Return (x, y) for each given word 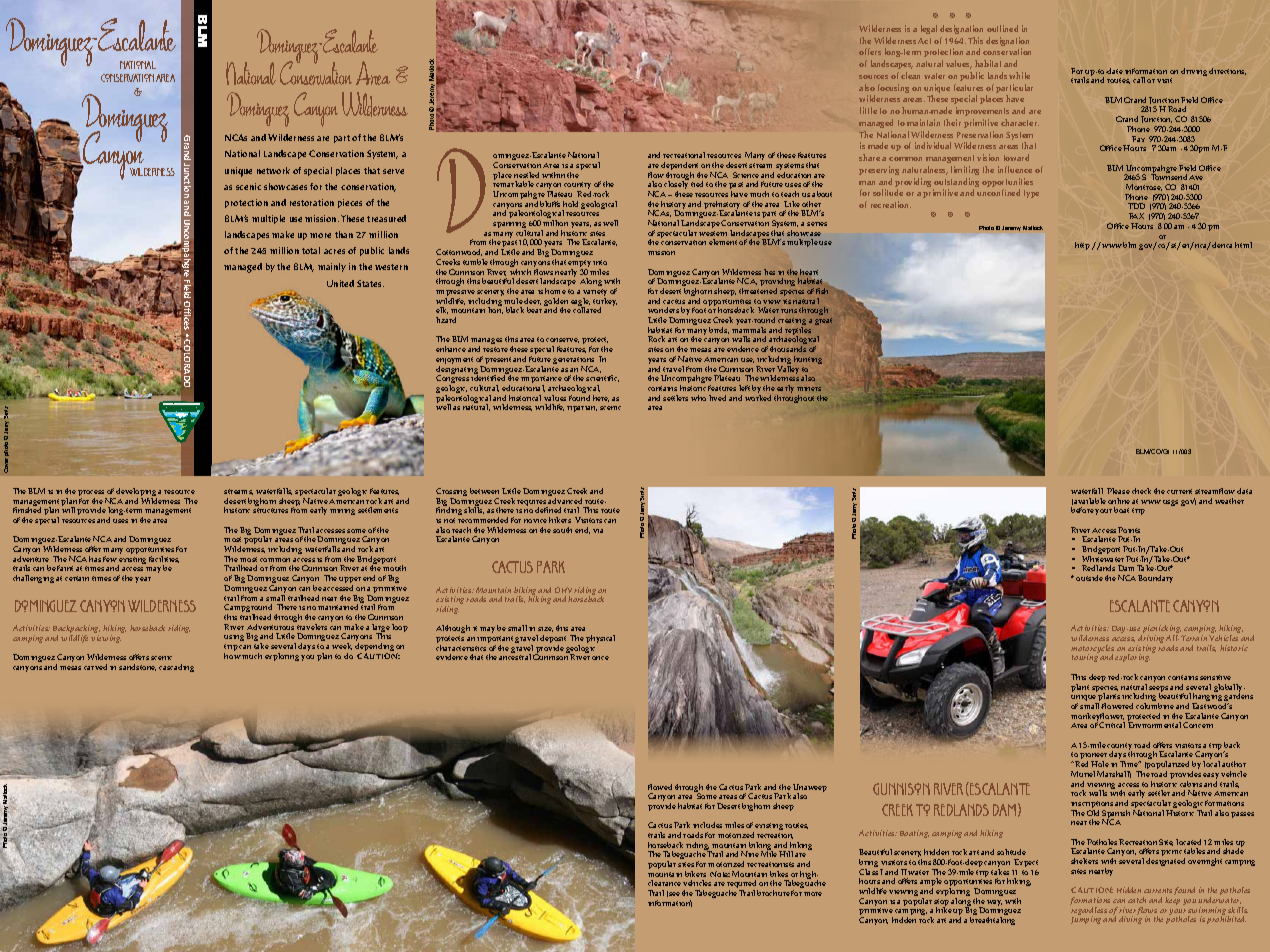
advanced (565, 501)
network (273, 170)
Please (1118, 491)
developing (136, 493)
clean (910, 75)
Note (720, 874)
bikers (695, 874)
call (1139, 80)
